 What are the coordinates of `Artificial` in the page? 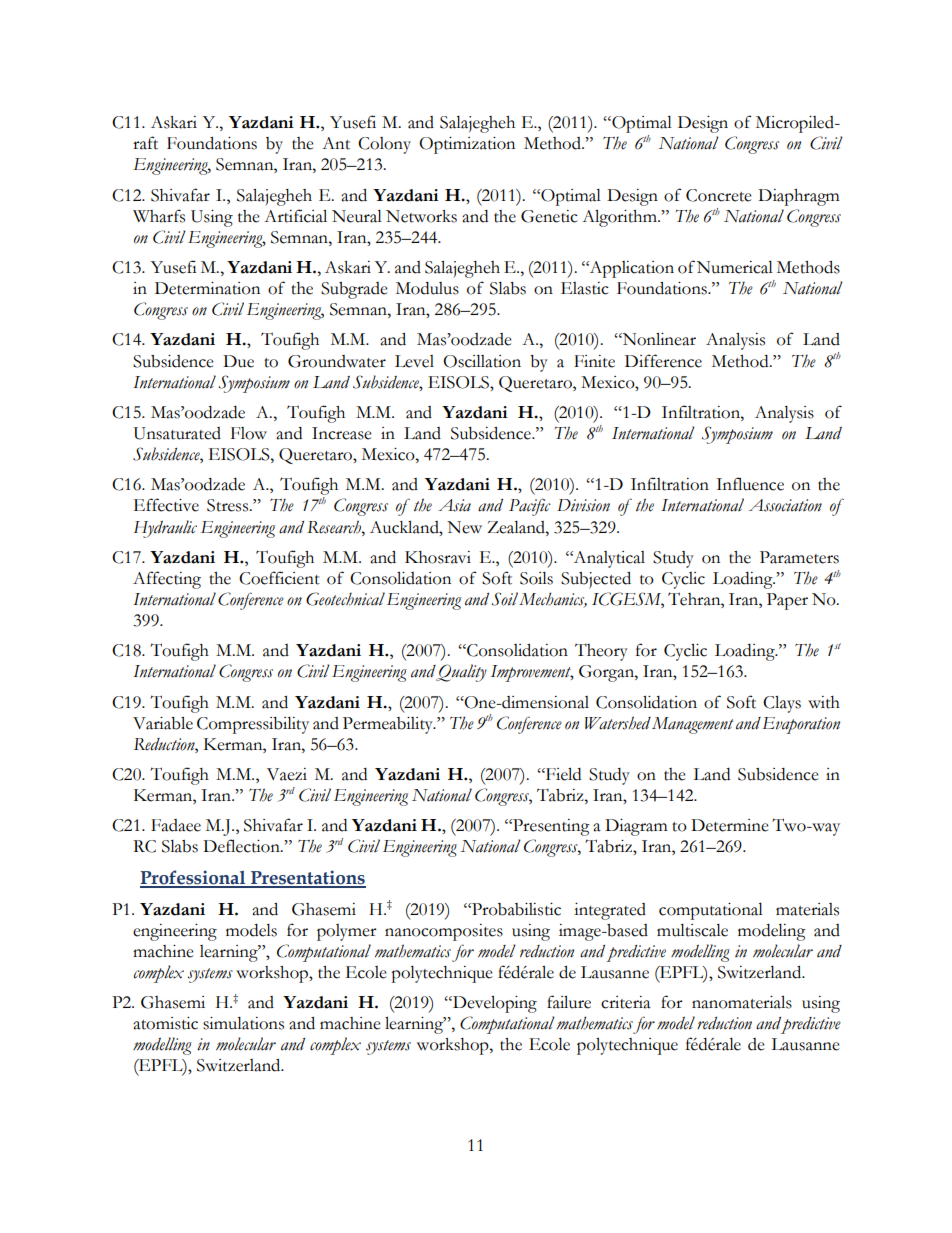 It's located at (295, 216).
